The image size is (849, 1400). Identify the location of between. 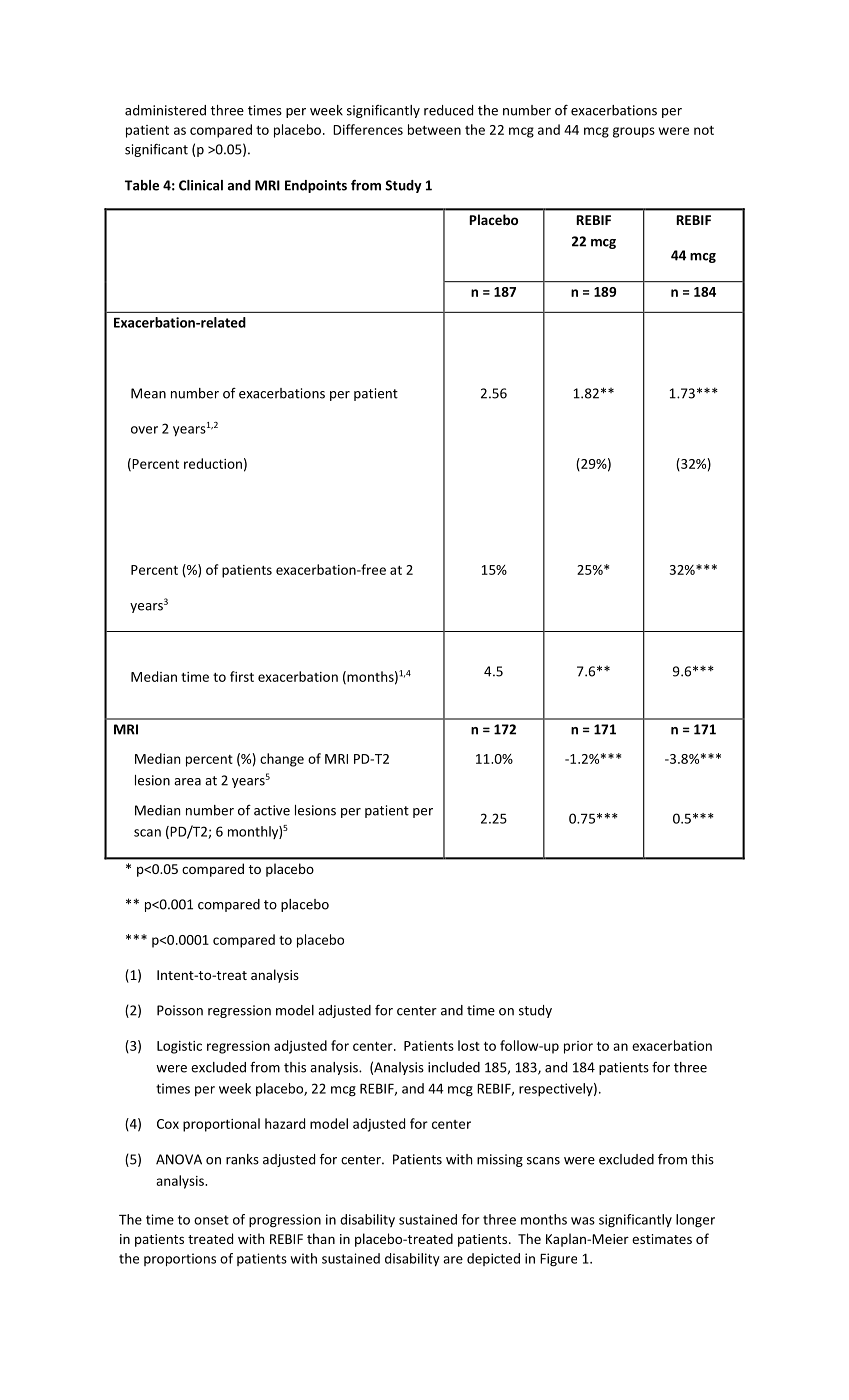
(434, 129).
